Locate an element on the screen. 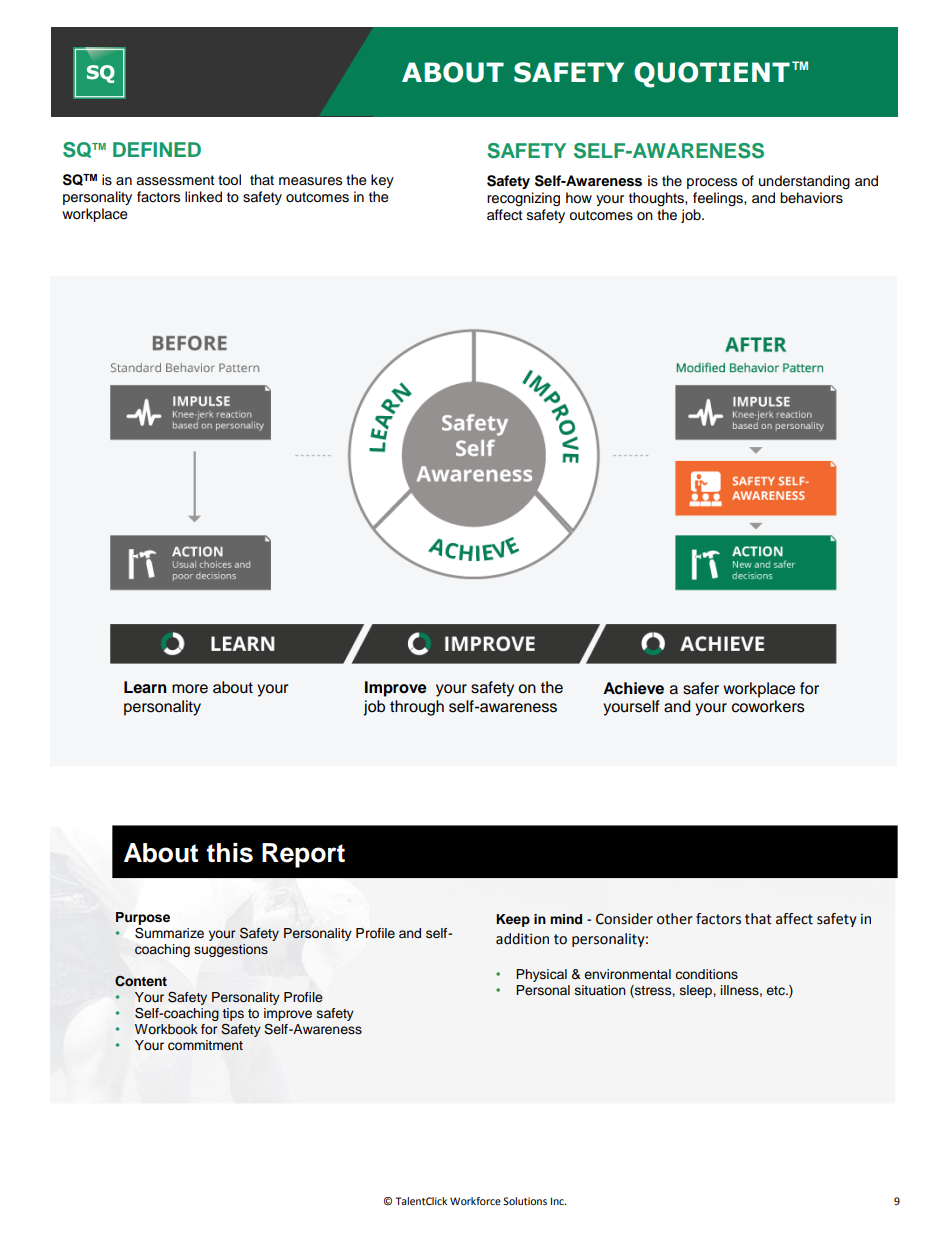  safer is located at coordinates (701, 688).
